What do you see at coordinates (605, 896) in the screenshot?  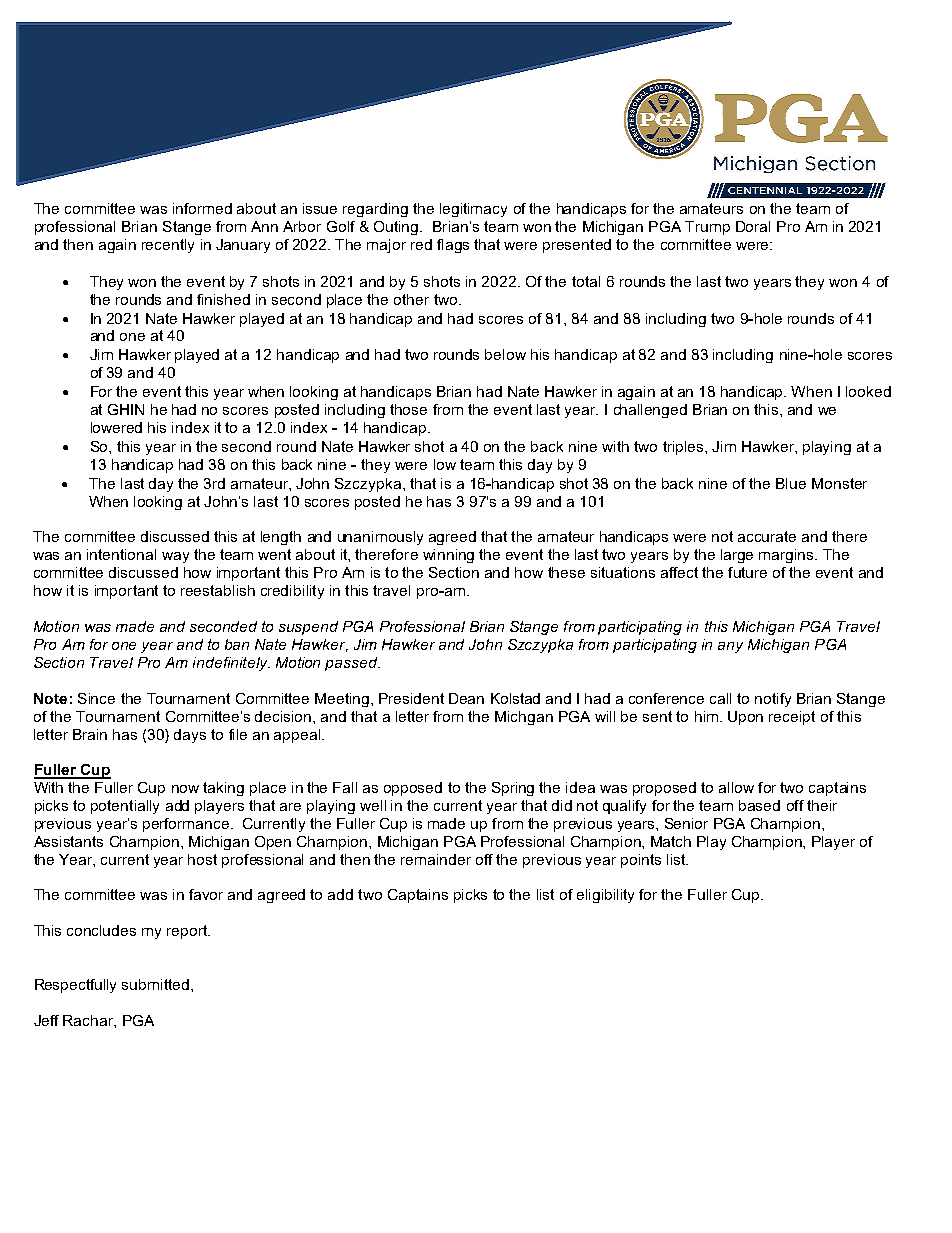 I see `eligibility` at bounding box center [605, 896].
